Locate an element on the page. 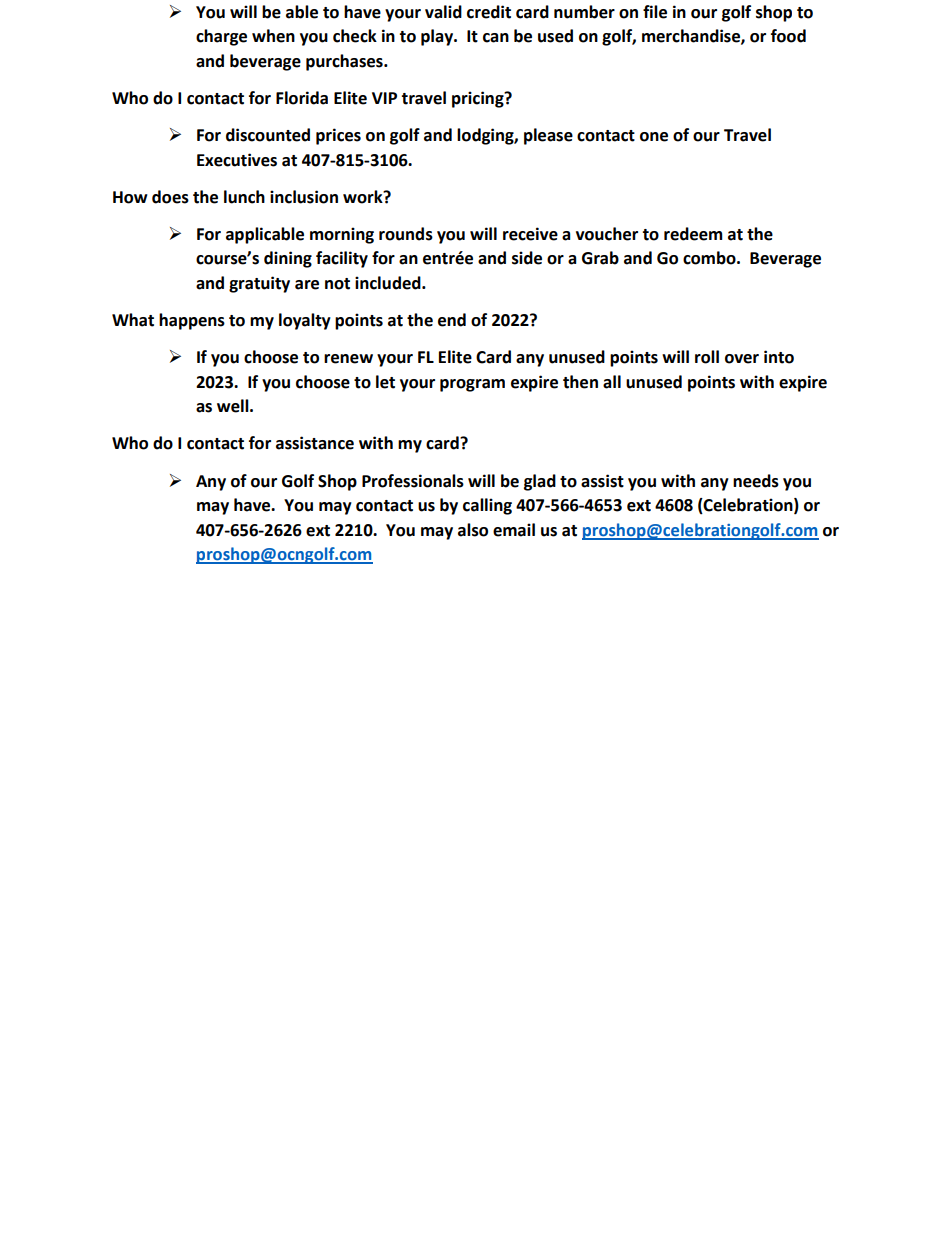 The width and height of the image is (952, 1233). Professionals is located at coordinates (413, 481).
